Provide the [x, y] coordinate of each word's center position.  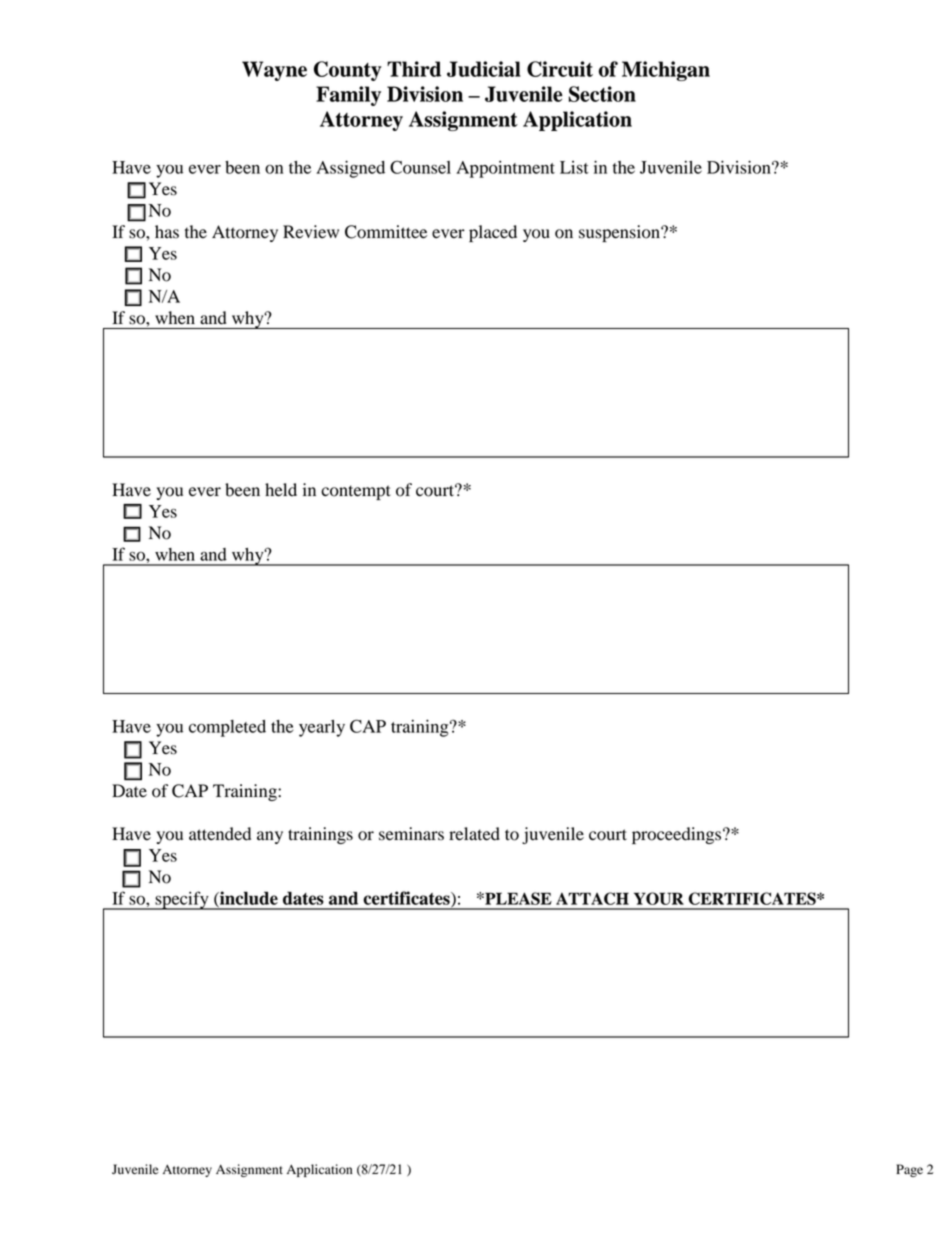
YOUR [659, 898]
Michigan [666, 71]
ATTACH [592, 898]
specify [182, 900]
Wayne [274, 71]
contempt [356, 492]
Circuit [560, 69]
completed [227, 728]
